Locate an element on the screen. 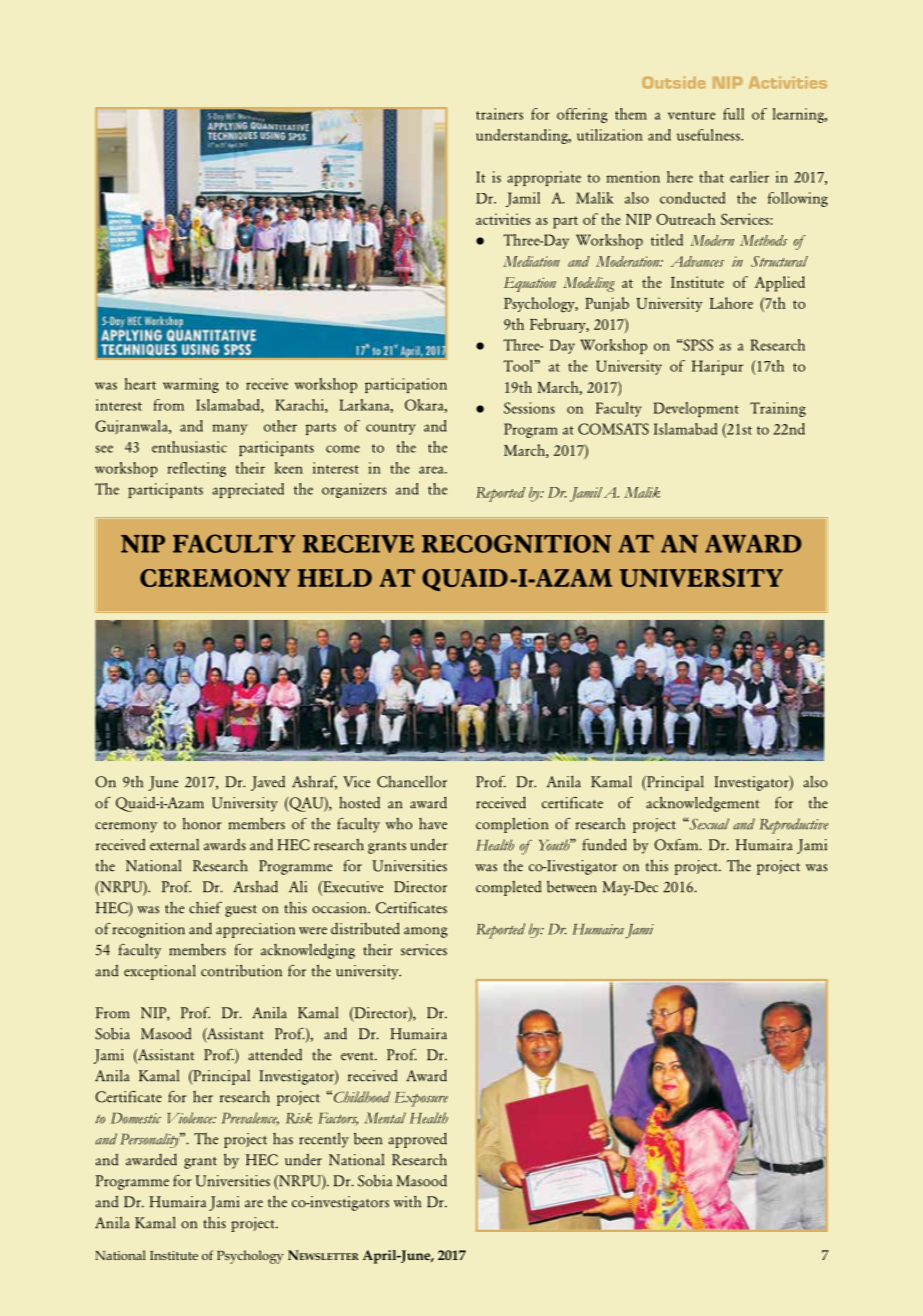 The width and height of the screenshot is (923, 1316). warming is located at coordinates (191, 385).
